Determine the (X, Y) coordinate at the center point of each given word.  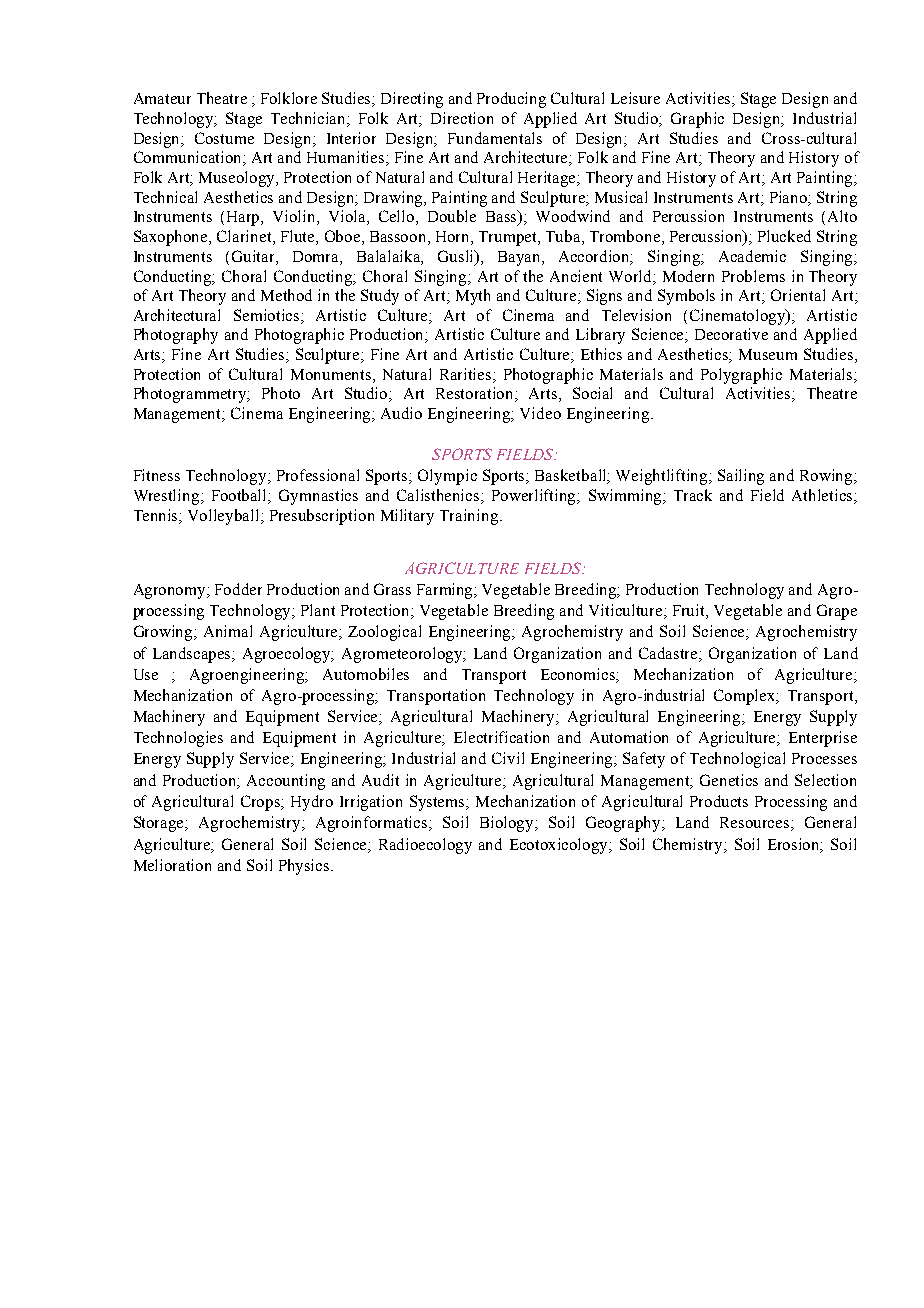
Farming (446, 591)
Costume (224, 138)
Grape (837, 612)
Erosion (795, 845)
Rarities (467, 374)
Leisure (635, 98)
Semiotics (268, 315)
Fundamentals (495, 138)
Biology (508, 824)
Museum (768, 354)
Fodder (238, 589)
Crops (262, 803)
